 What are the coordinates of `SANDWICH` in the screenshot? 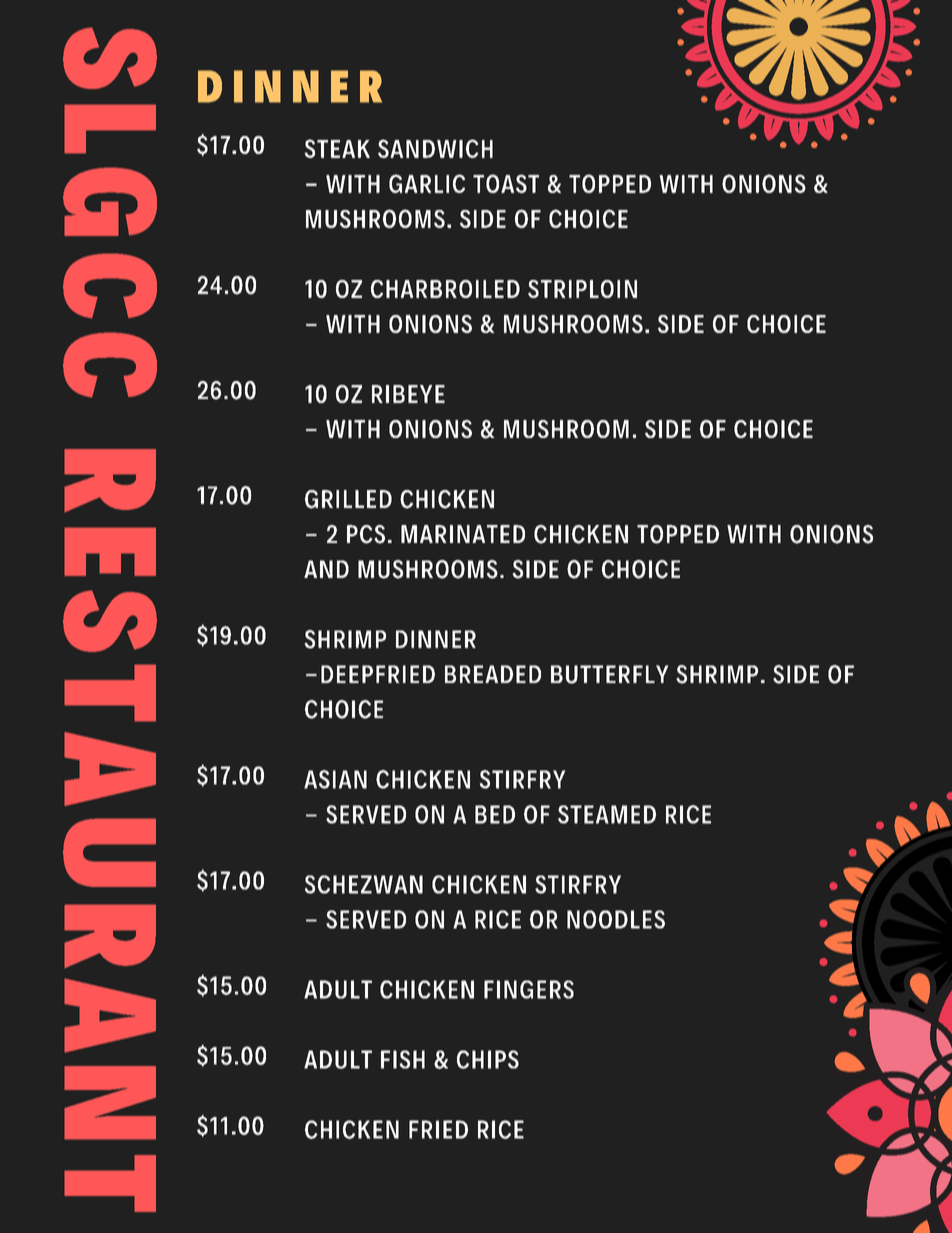 It's located at (435, 148).
